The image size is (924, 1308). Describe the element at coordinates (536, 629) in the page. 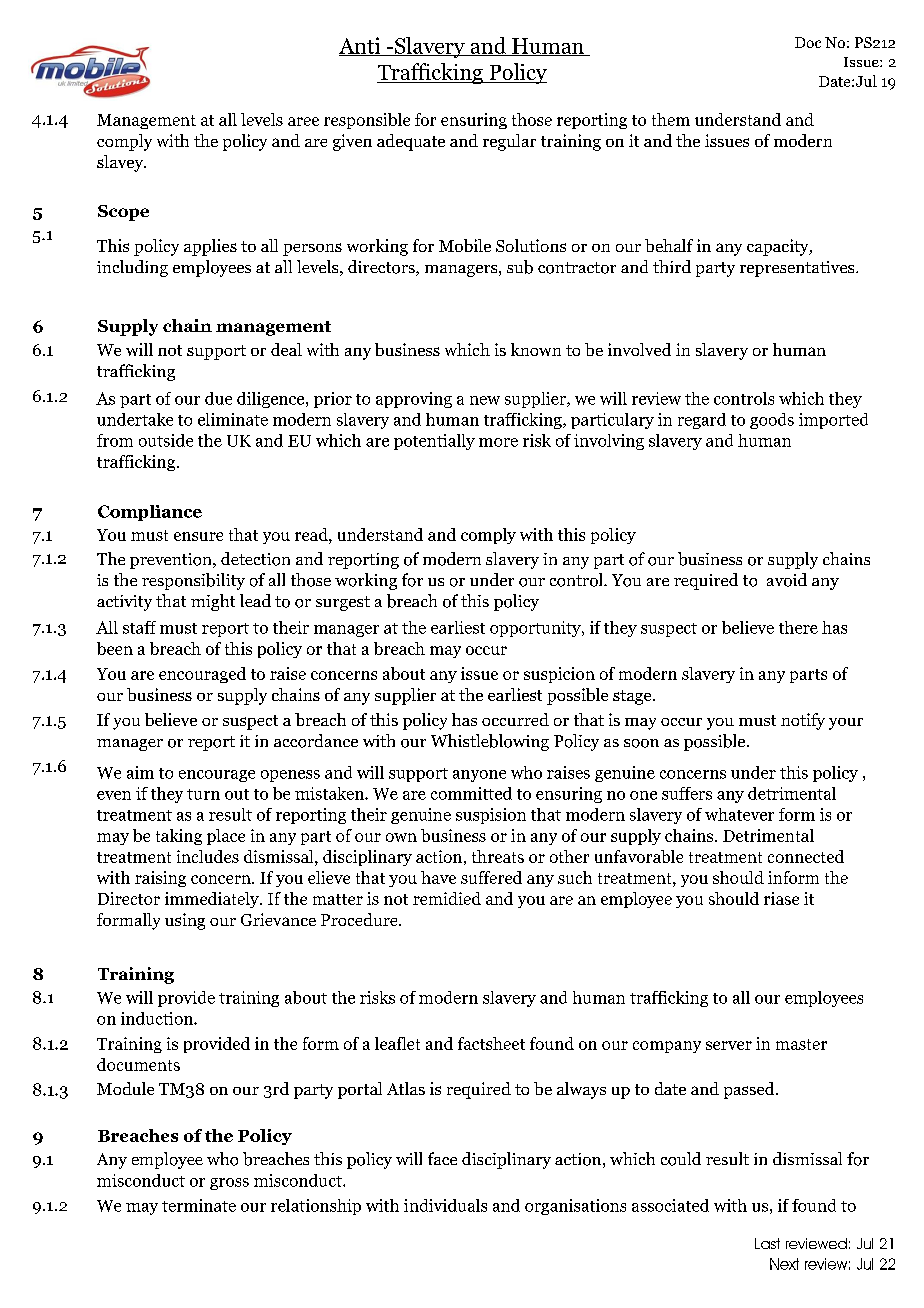

I see `opportunity` at that location.
